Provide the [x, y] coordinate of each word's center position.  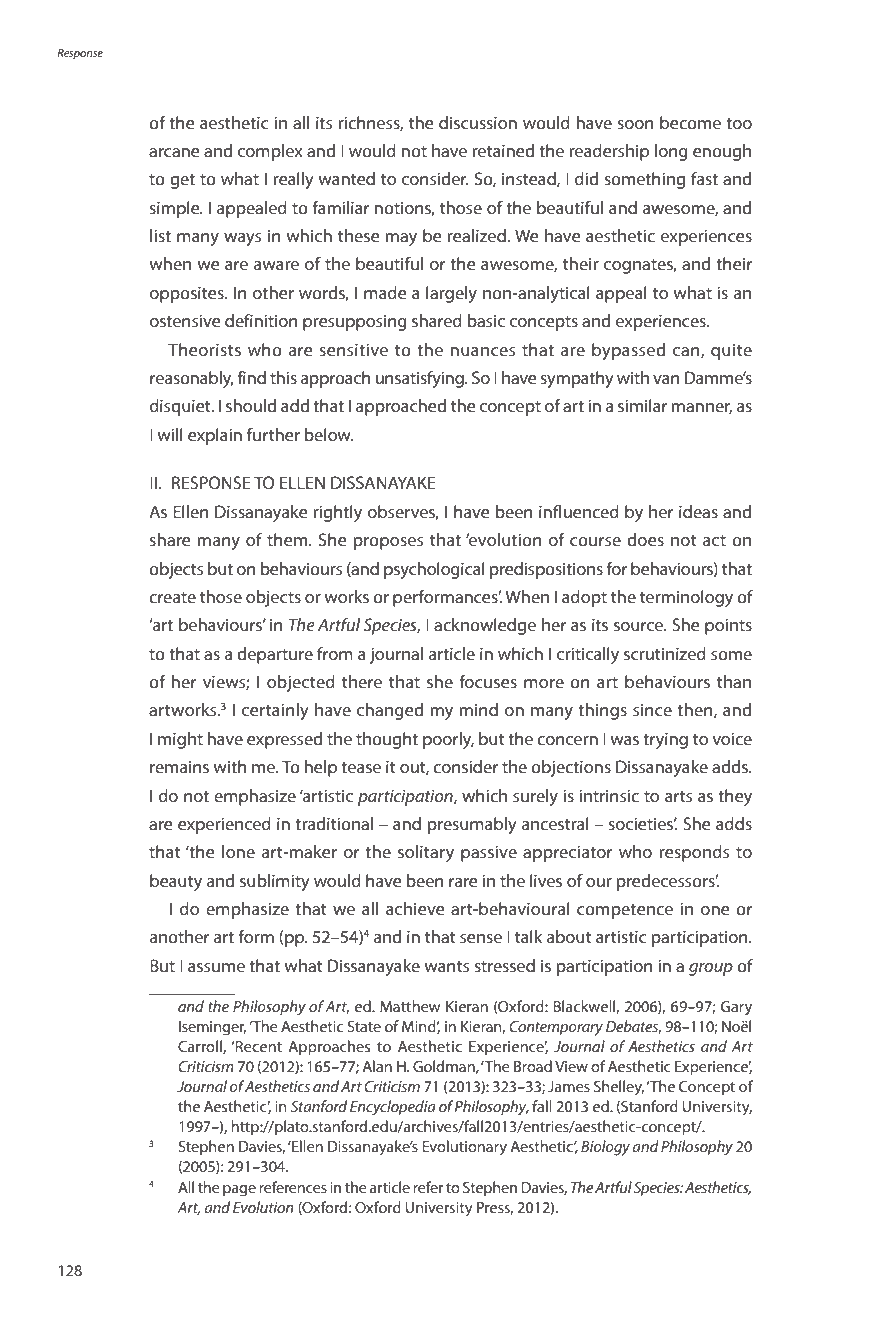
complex [270, 152]
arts [679, 796]
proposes [389, 543]
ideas [698, 511]
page [239, 1191]
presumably [472, 825]
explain [215, 436]
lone [238, 851]
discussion [478, 122]
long [671, 152]
